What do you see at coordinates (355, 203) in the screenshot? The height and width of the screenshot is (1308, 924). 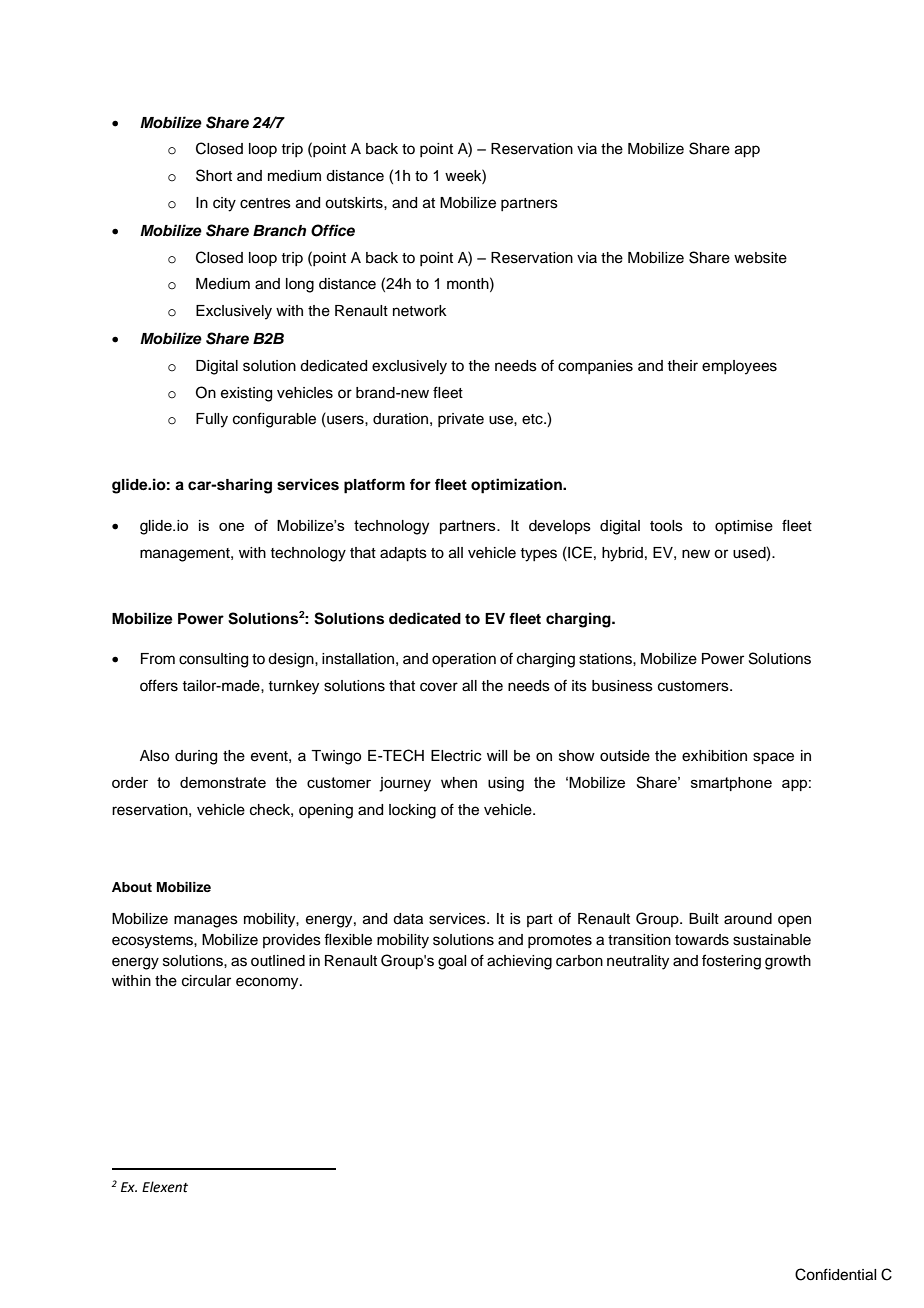 I see `outskirts` at bounding box center [355, 203].
